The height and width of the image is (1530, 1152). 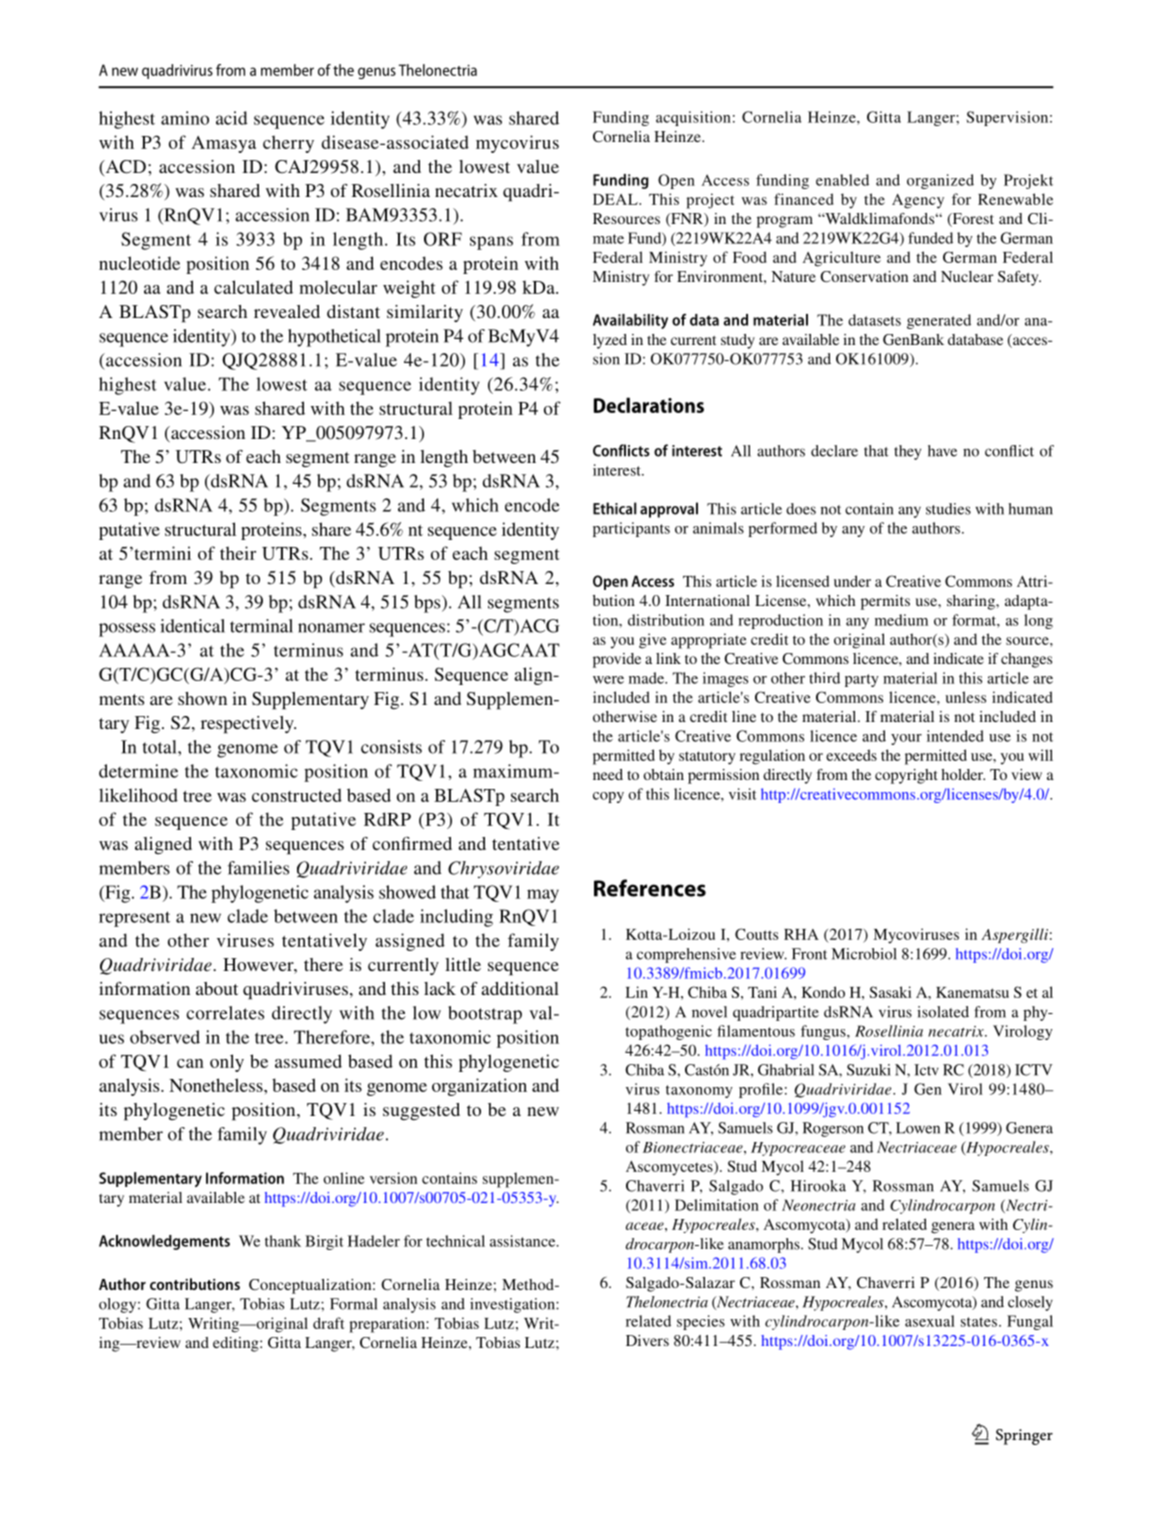 What do you see at coordinates (930, 1321) in the image?
I see `asexual` at bounding box center [930, 1321].
